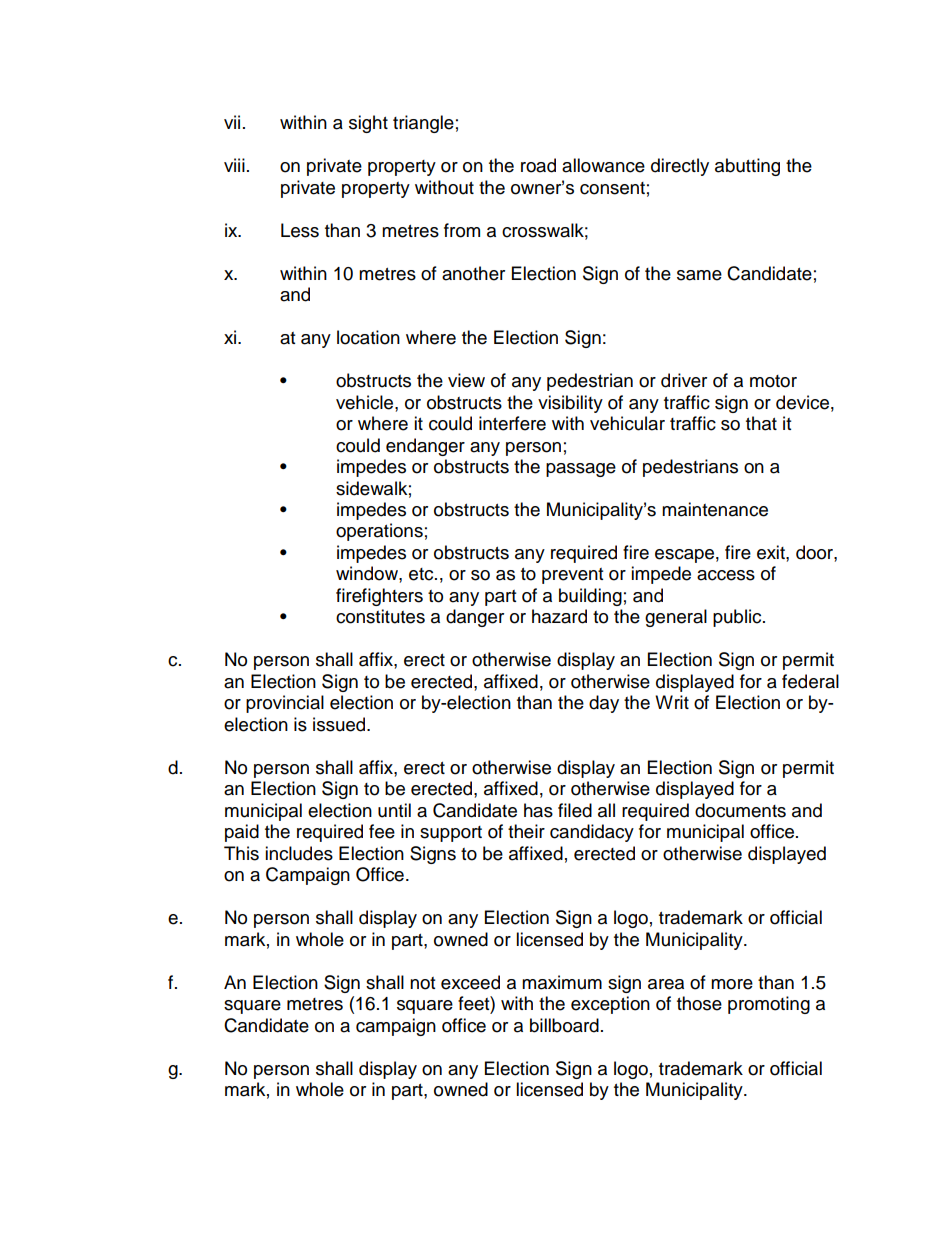 Image resolution: width=952 pixels, height=1233 pixels. I want to click on access, so click(726, 575).
